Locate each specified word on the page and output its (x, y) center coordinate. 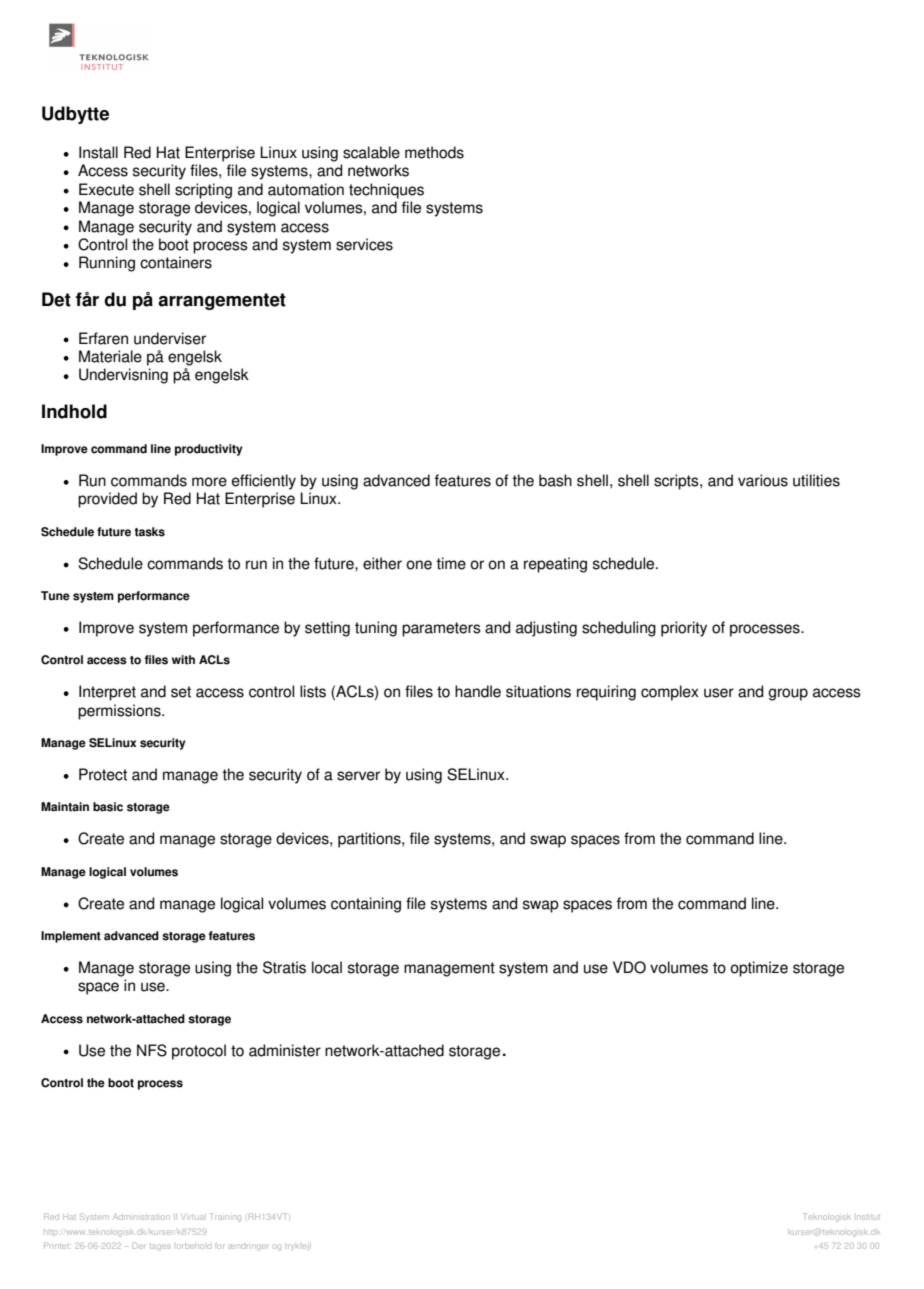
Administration (141, 1217)
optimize (759, 969)
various (763, 480)
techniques (386, 191)
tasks (149, 532)
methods (434, 152)
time (451, 563)
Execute (106, 189)
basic (108, 807)
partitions (370, 840)
